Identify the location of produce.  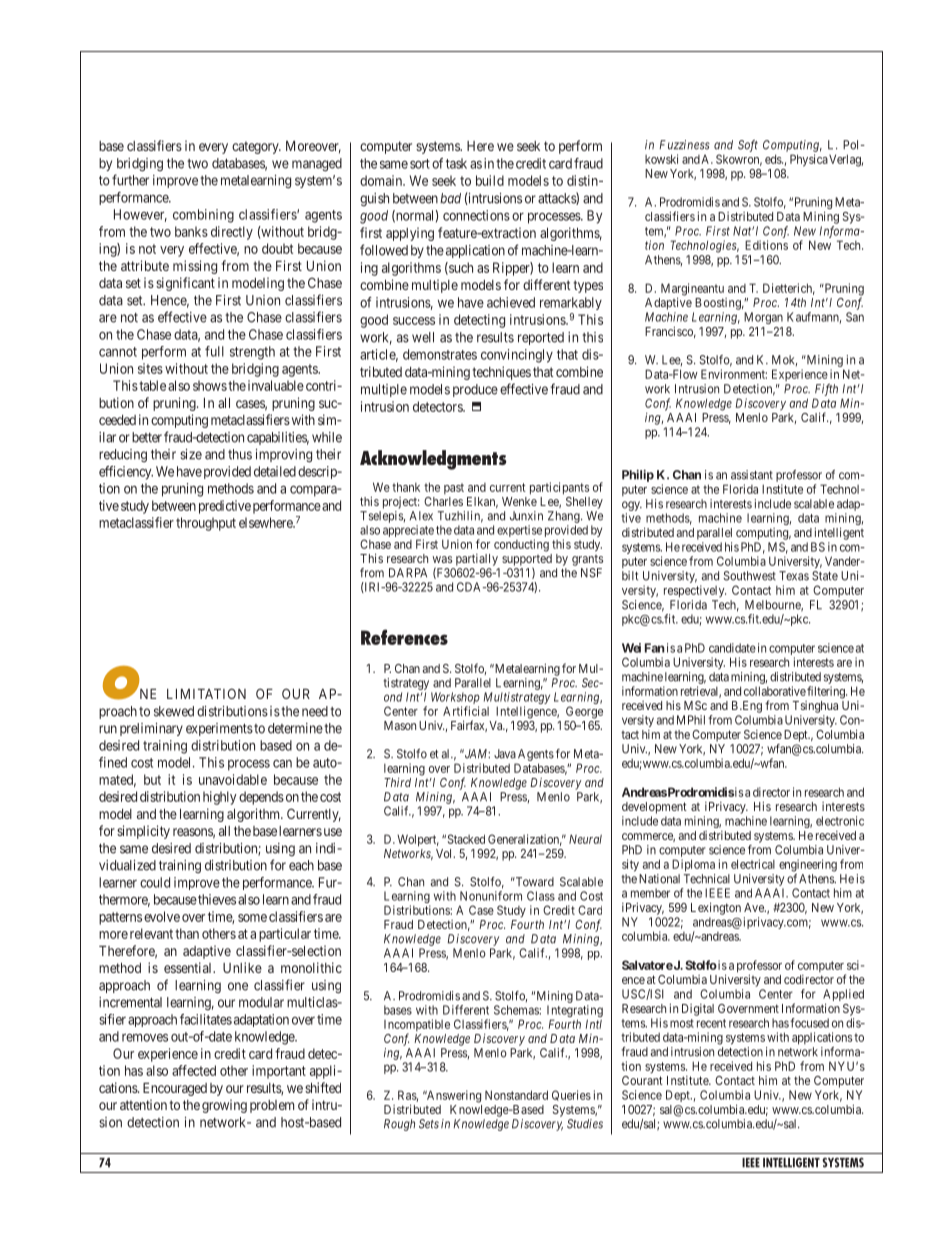
(475, 390).
